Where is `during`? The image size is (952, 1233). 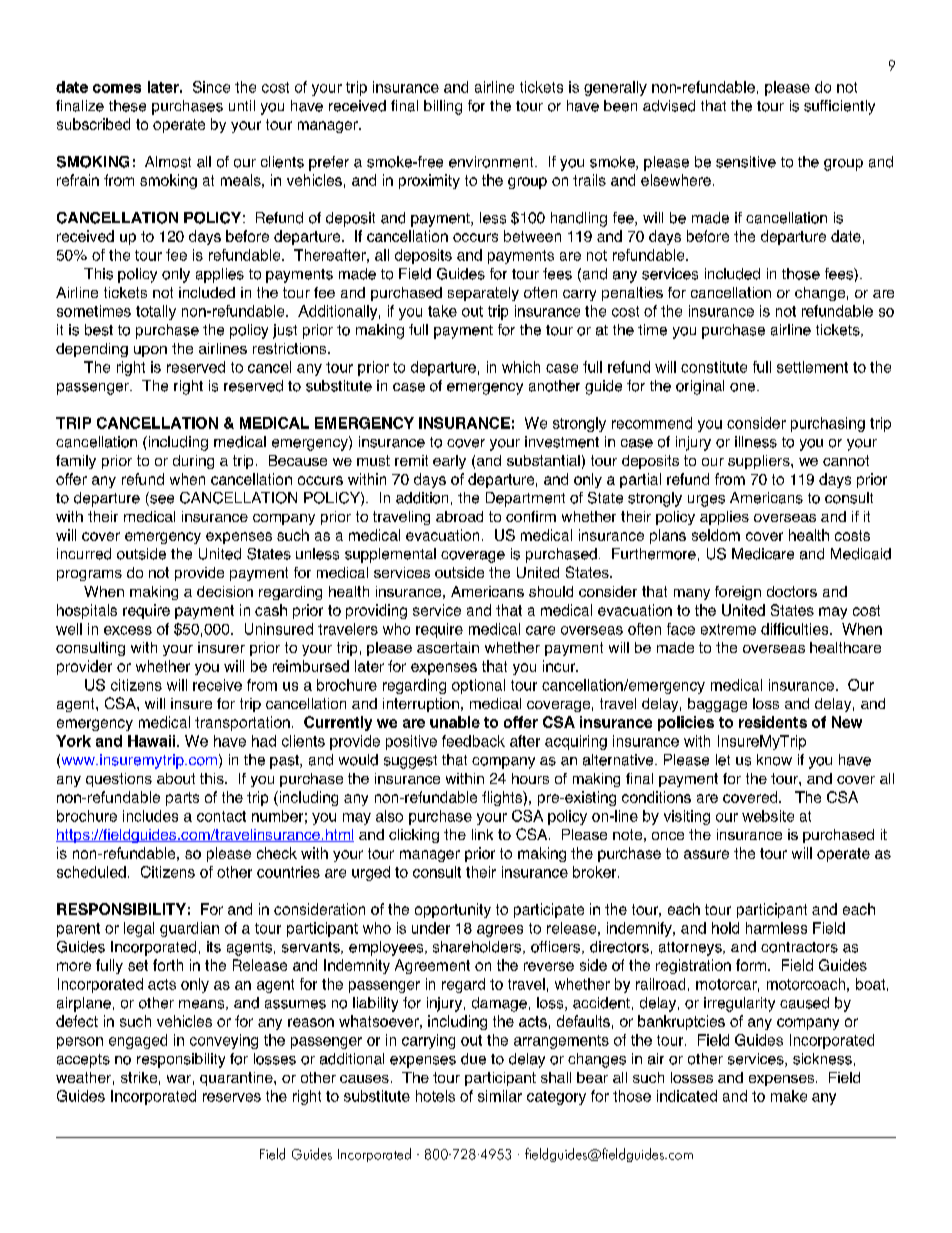 during is located at coordinates (193, 462).
